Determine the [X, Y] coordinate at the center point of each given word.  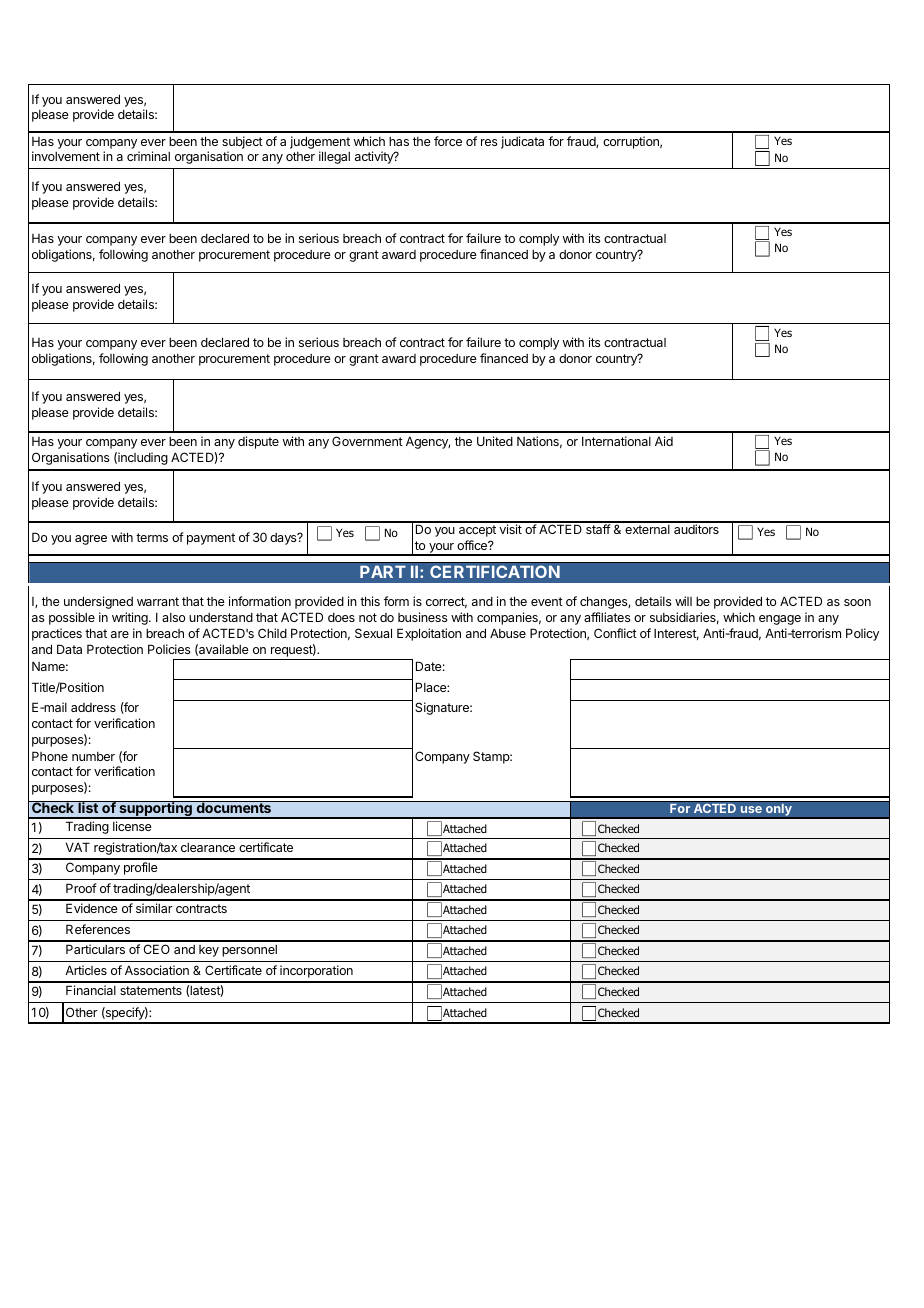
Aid [664, 441]
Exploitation [429, 634]
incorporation [316, 971]
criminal [148, 156]
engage [780, 620]
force [448, 141]
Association [157, 970]
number [93, 756]
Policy [862, 634]
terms [152, 537]
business [423, 617]
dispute [258, 442]
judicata [522, 142]
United [495, 441]
